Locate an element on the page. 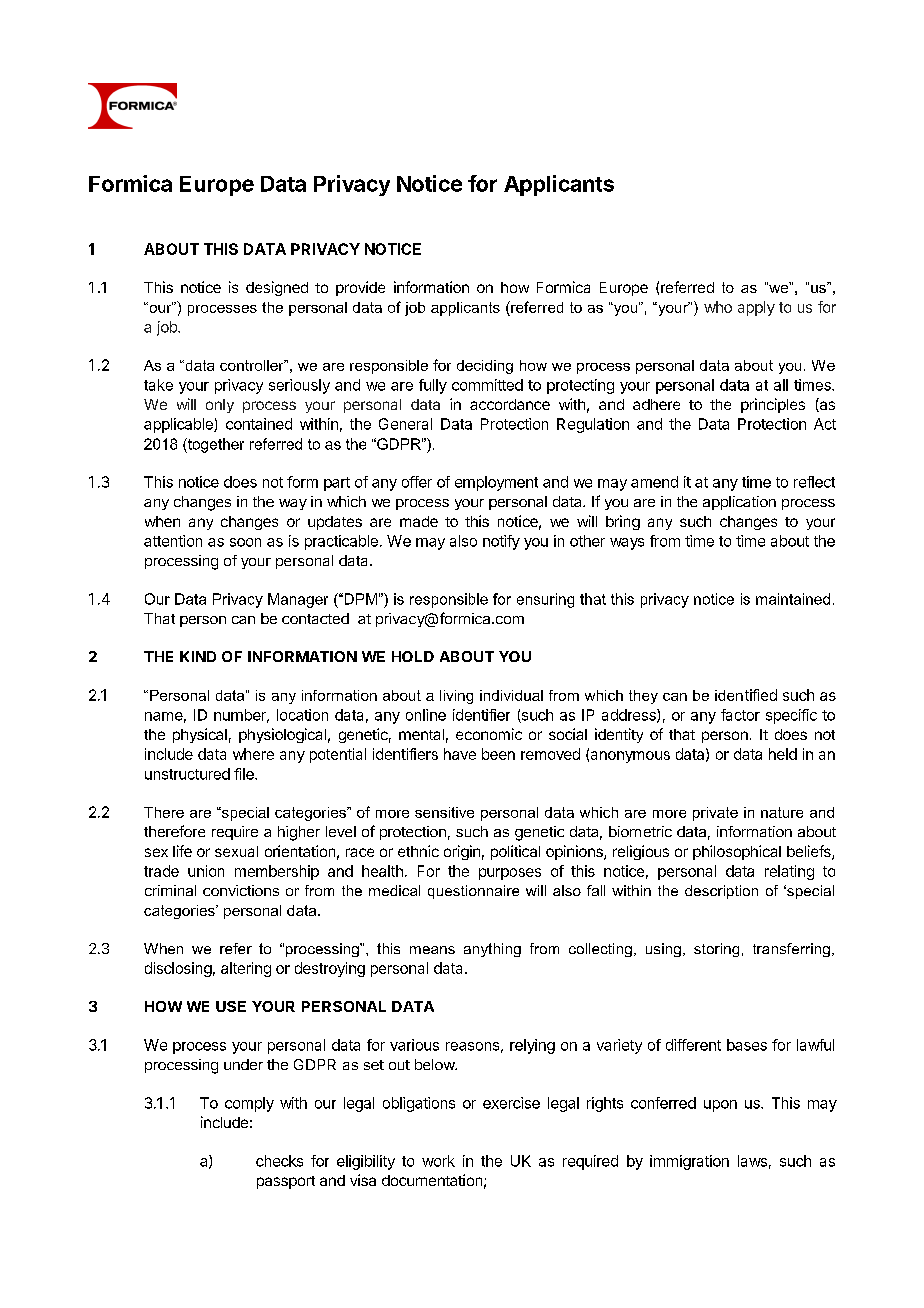  Manager is located at coordinates (298, 600).
